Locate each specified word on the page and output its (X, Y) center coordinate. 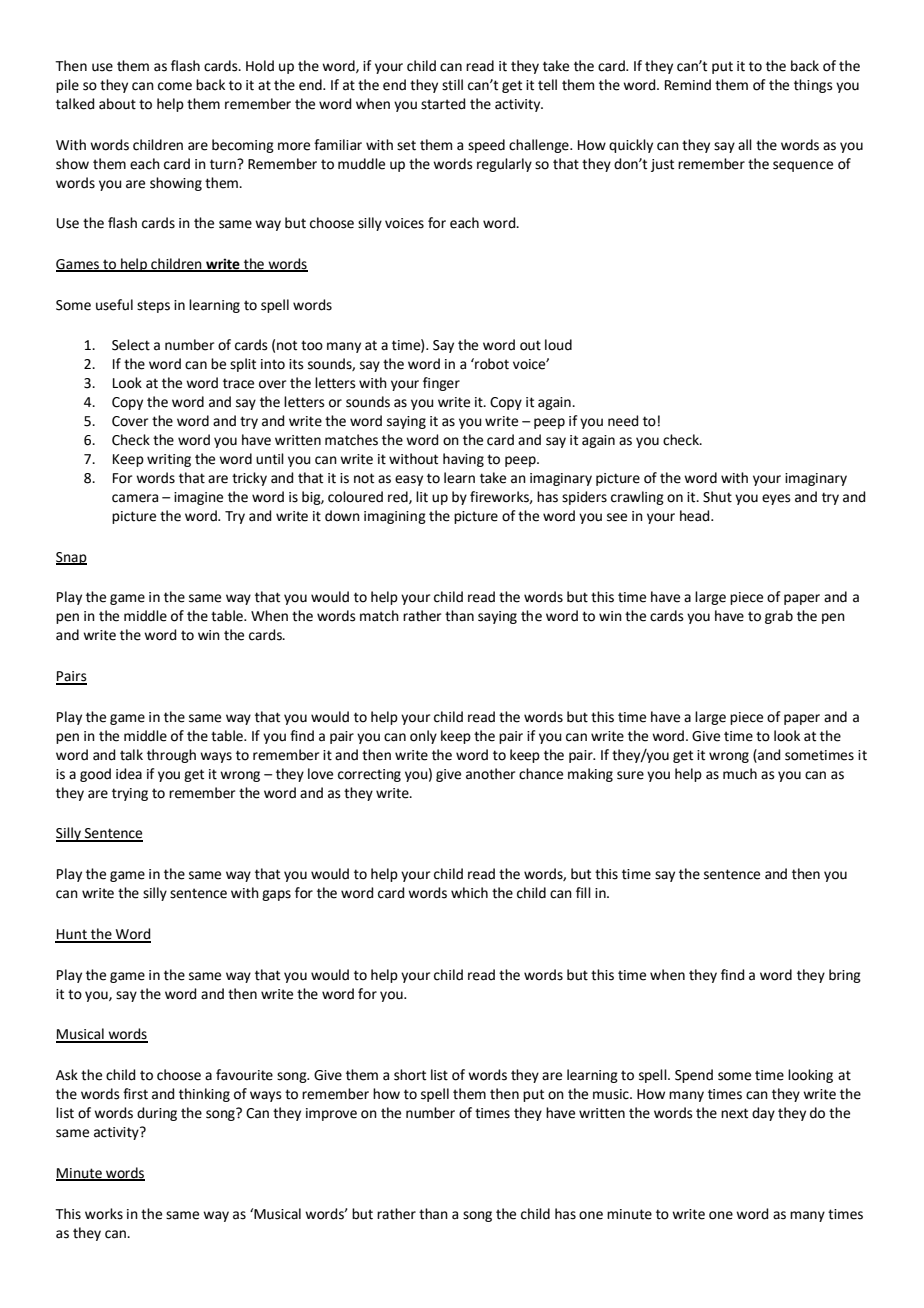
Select (131, 345)
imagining (395, 517)
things (813, 86)
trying (130, 794)
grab (779, 617)
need (623, 421)
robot (491, 364)
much (740, 774)
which (469, 893)
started (443, 104)
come (175, 86)
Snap (71, 558)
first (135, 1094)
